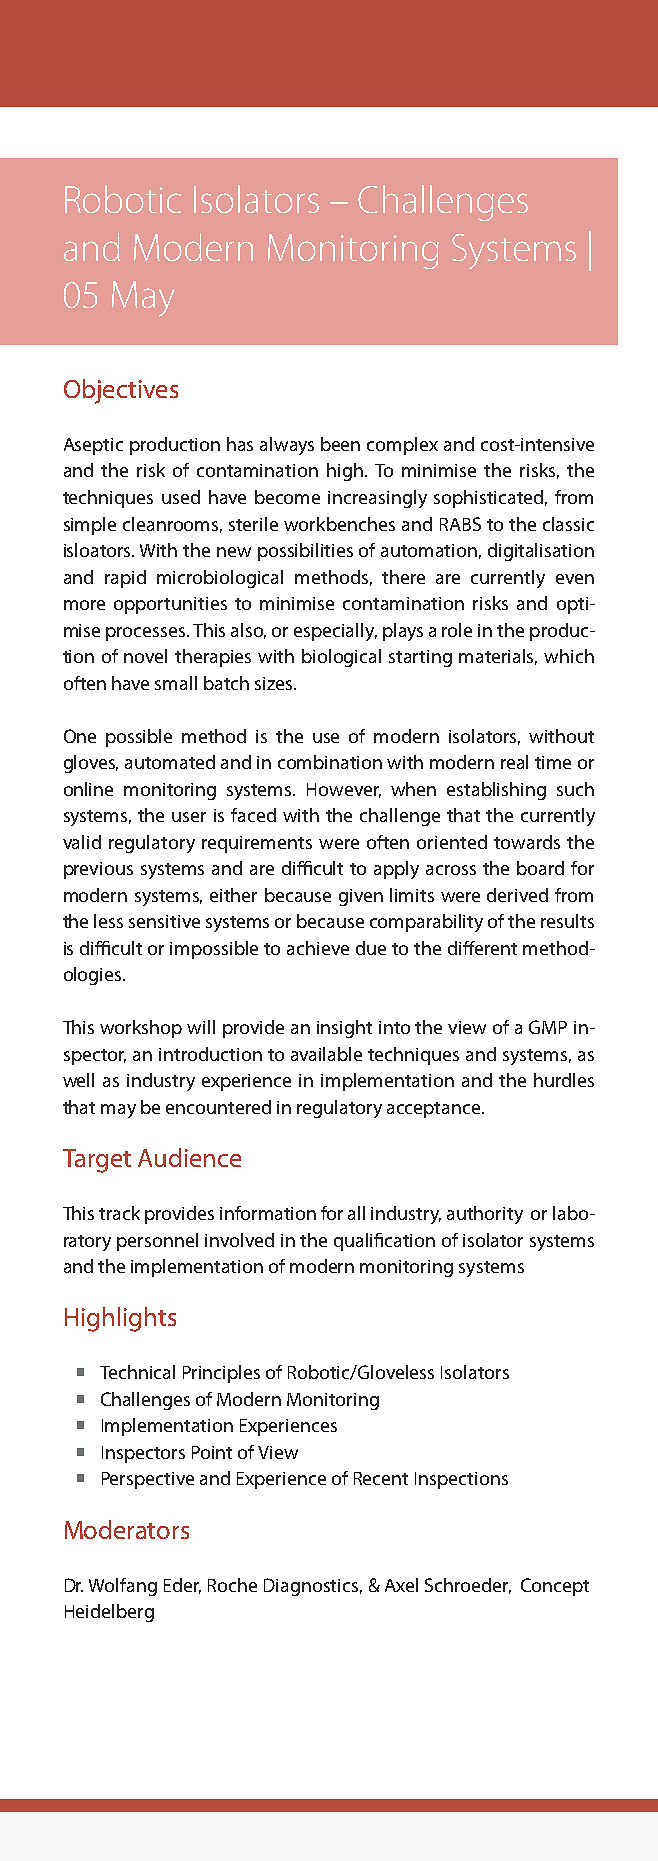 Image resolution: width=658 pixels, height=1861 pixels. What do you see at coordinates (127, 1529) in the page?
I see `Moderators` at bounding box center [127, 1529].
